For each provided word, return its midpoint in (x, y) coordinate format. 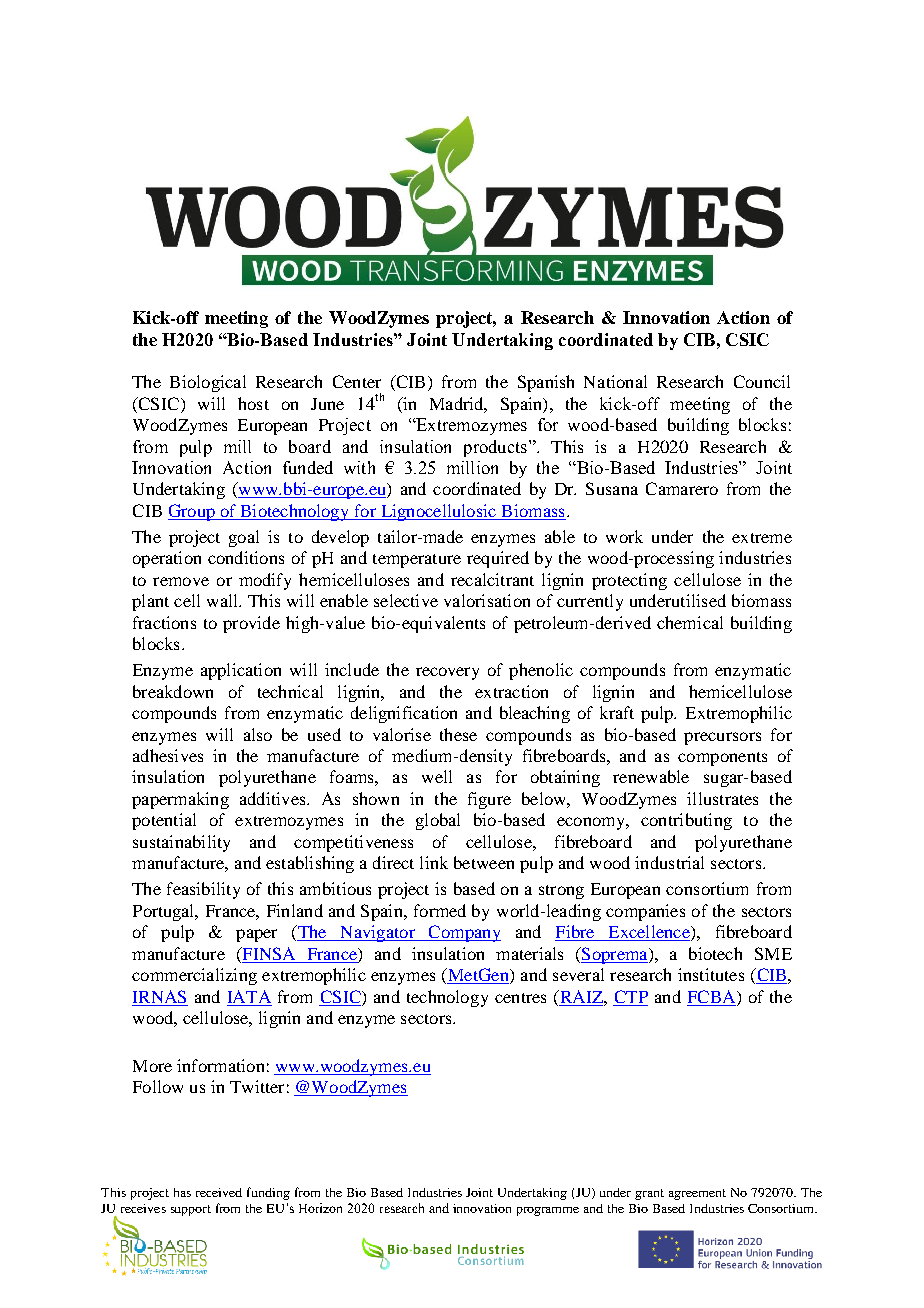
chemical (690, 622)
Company (464, 933)
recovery (447, 673)
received (219, 1192)
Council (762, 381)
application (241, 671)
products (495, 448)
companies (645, 912)
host (253, 403)
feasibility (203, 890)
